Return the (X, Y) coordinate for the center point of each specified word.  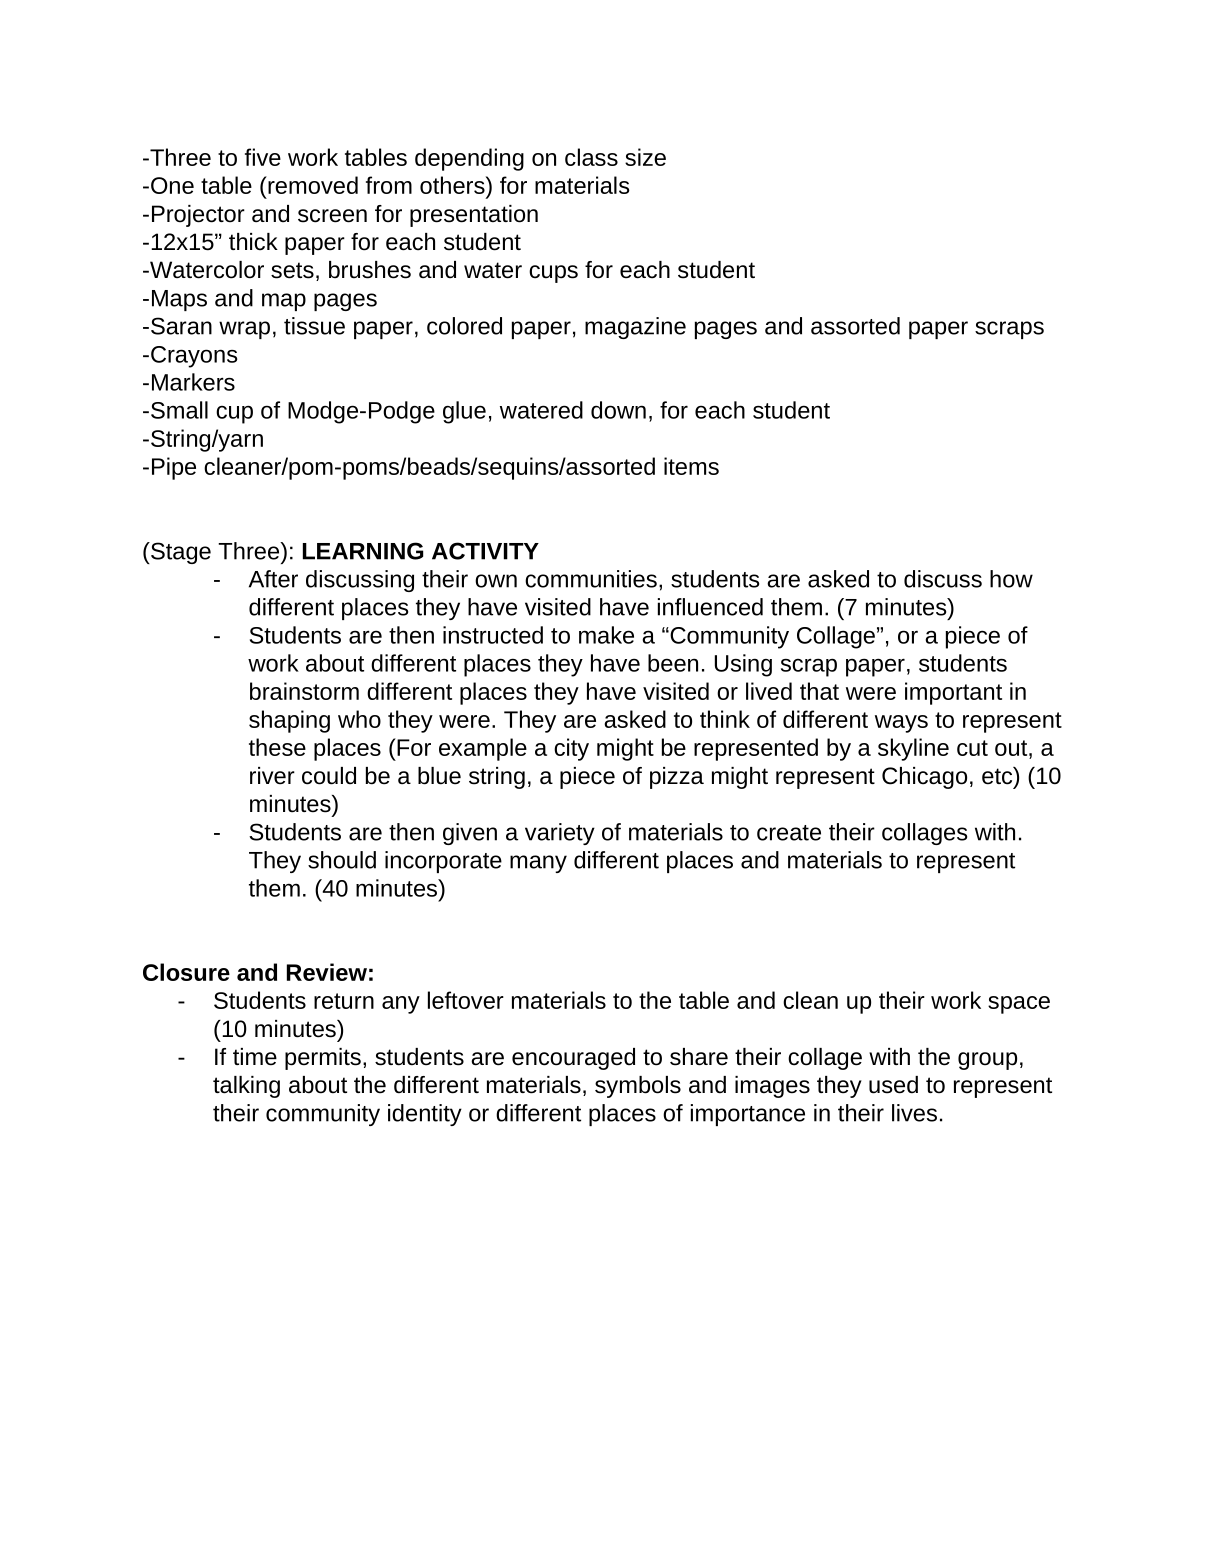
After (273, 579)
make (606, 635)
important (953, 693)
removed (312, 185)
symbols (638, 1087)
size (645, 157)
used (893, 1085)
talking (246, 1087)
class (591, 157)
